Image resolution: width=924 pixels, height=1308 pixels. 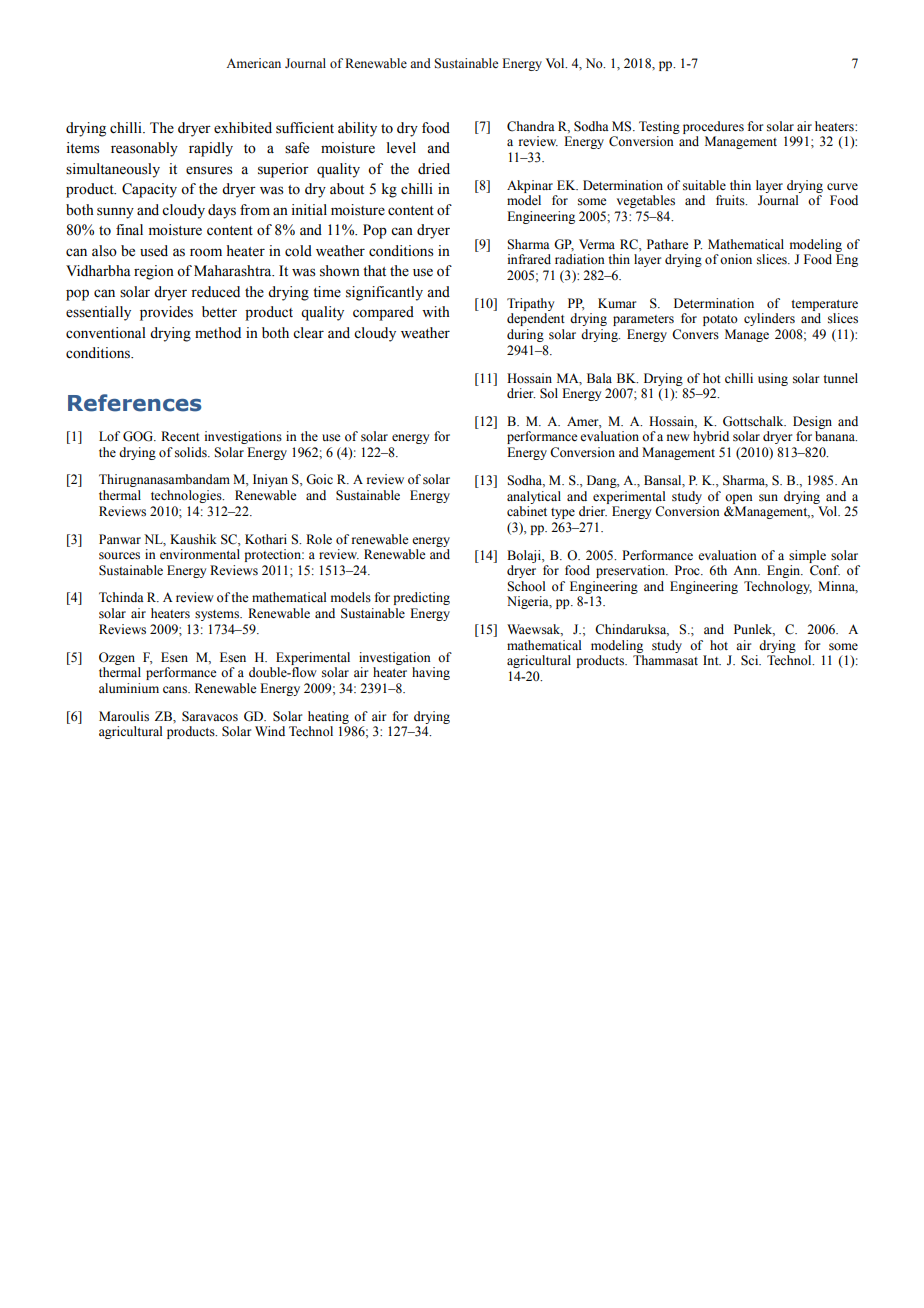 I want to click on level, so click(x=401, y=148).
